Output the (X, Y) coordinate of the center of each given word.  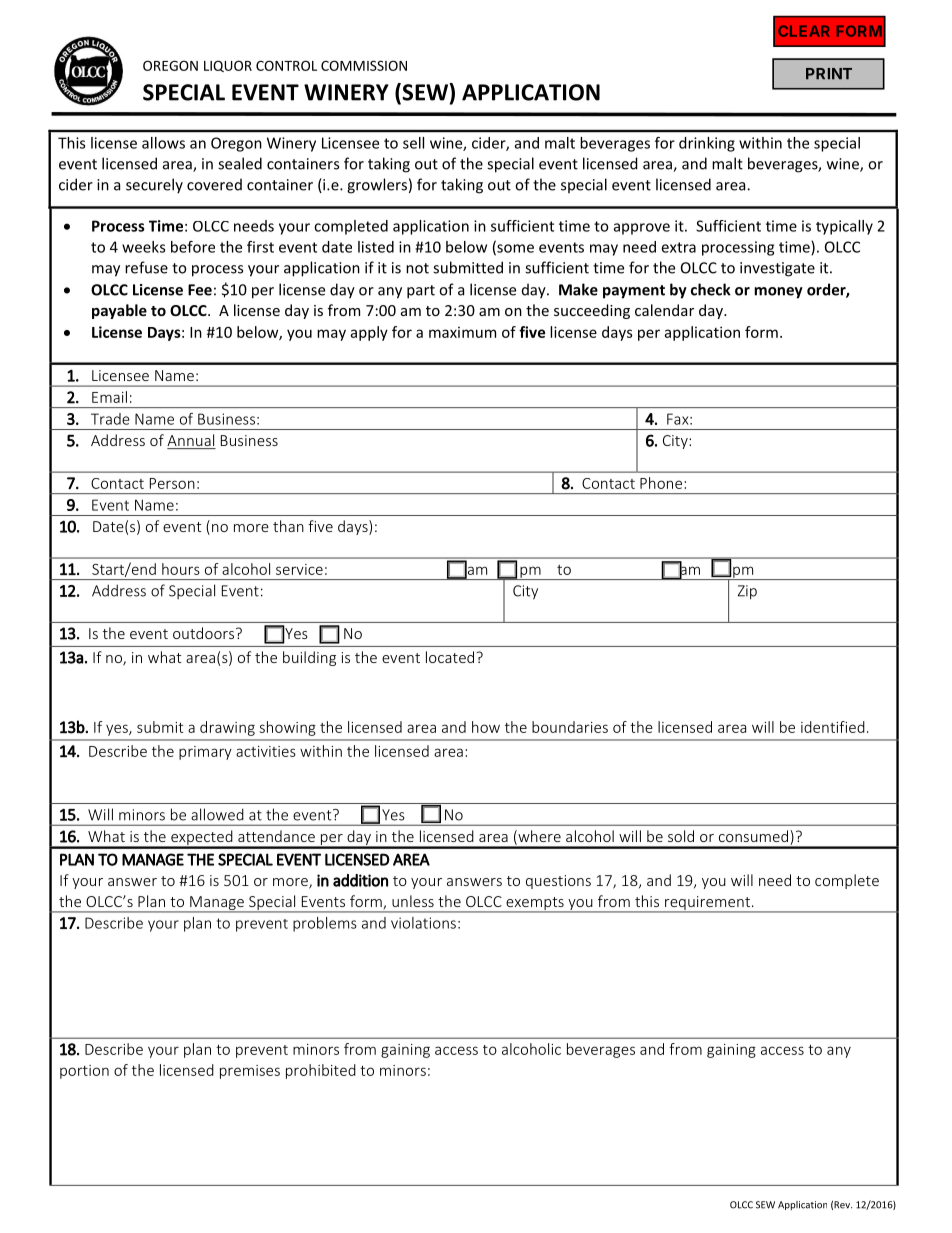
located (451, 657)
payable (119, 311)
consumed (753, 836)
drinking (707, 144)
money (778, 293)
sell (413, 143)
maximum (462, 332)
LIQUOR (228, 66)
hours (181, 569)
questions (558, 882)
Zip (747, 592)
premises (250, 1072)
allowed (217, 814)
